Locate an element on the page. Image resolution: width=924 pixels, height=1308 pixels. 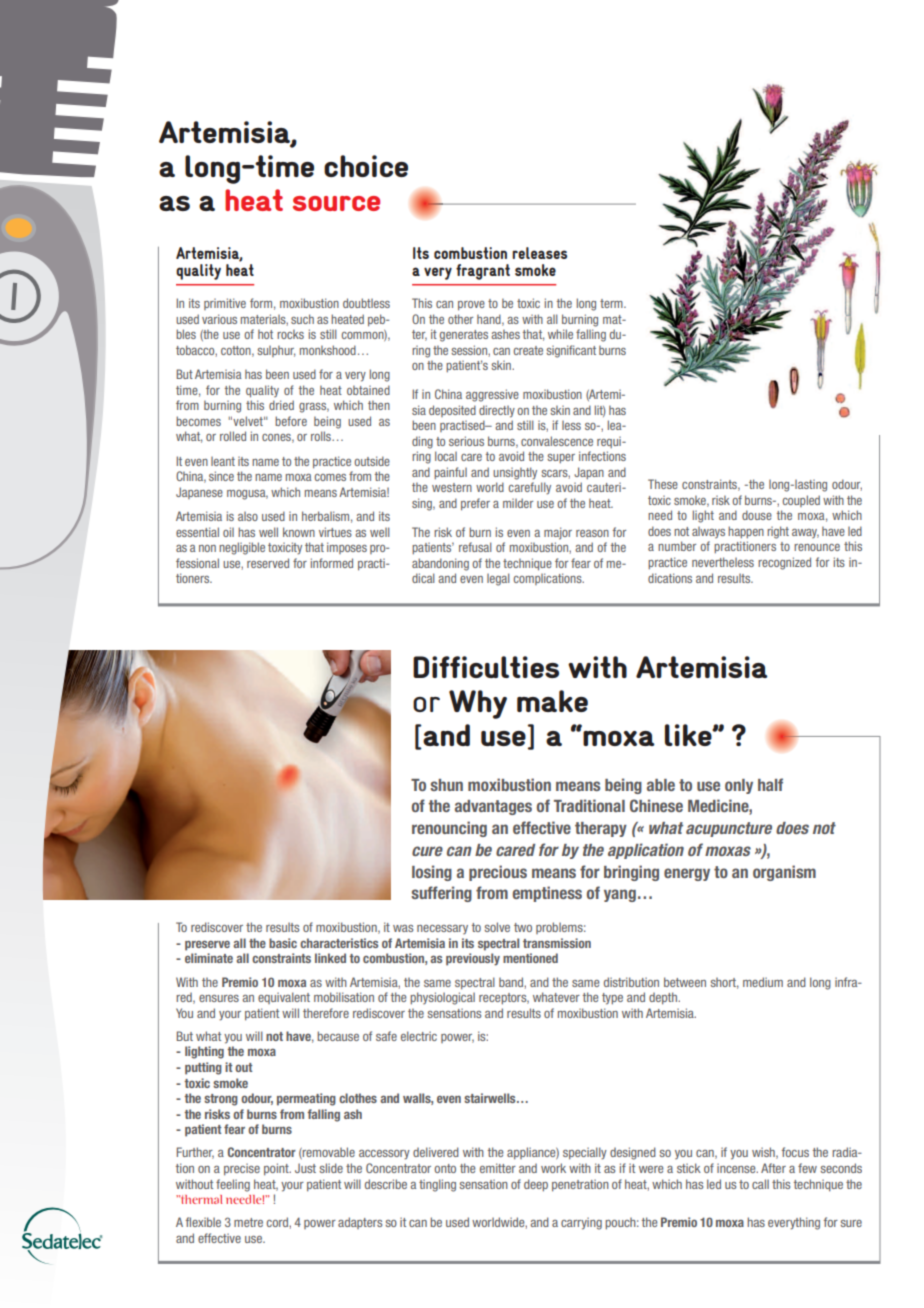
releases is located at coordinates (539, 253).
